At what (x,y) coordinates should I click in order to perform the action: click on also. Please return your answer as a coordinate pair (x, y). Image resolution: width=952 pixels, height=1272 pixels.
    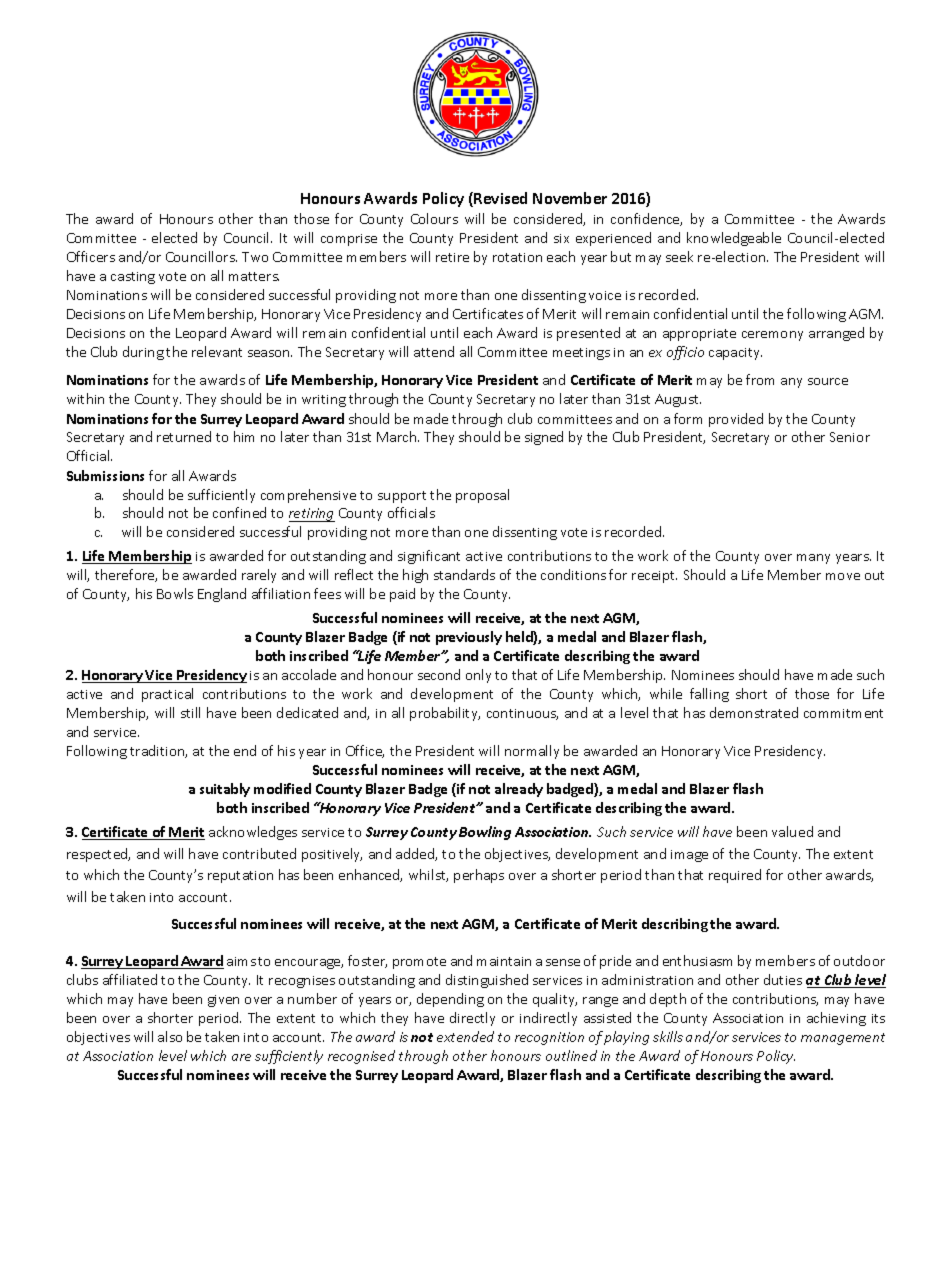
    Looking at the image, I should click on (170, 1036).
